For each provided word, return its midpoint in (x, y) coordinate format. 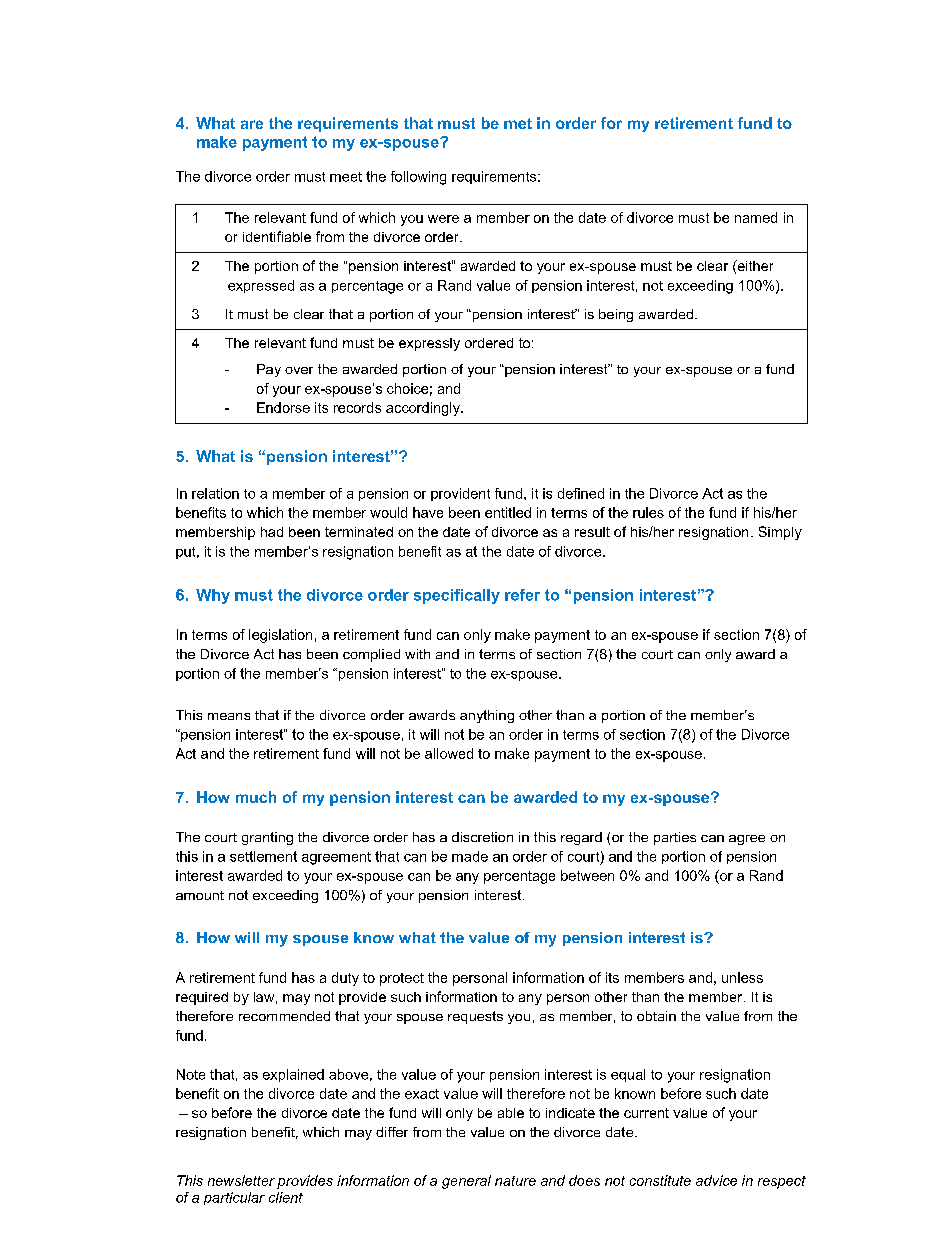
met (518, 123)
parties (675, 838)
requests (475, 1017)
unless (742, 977)
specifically (457, 596)
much (256, 797)
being (616, 315)
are (252, 124)
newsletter (241, 1180)
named (756, 217)
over (299, 370)
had (272, 532)
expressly (429, 344)
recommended (284, 1016)
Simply (780, 533)
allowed (449, 753)
